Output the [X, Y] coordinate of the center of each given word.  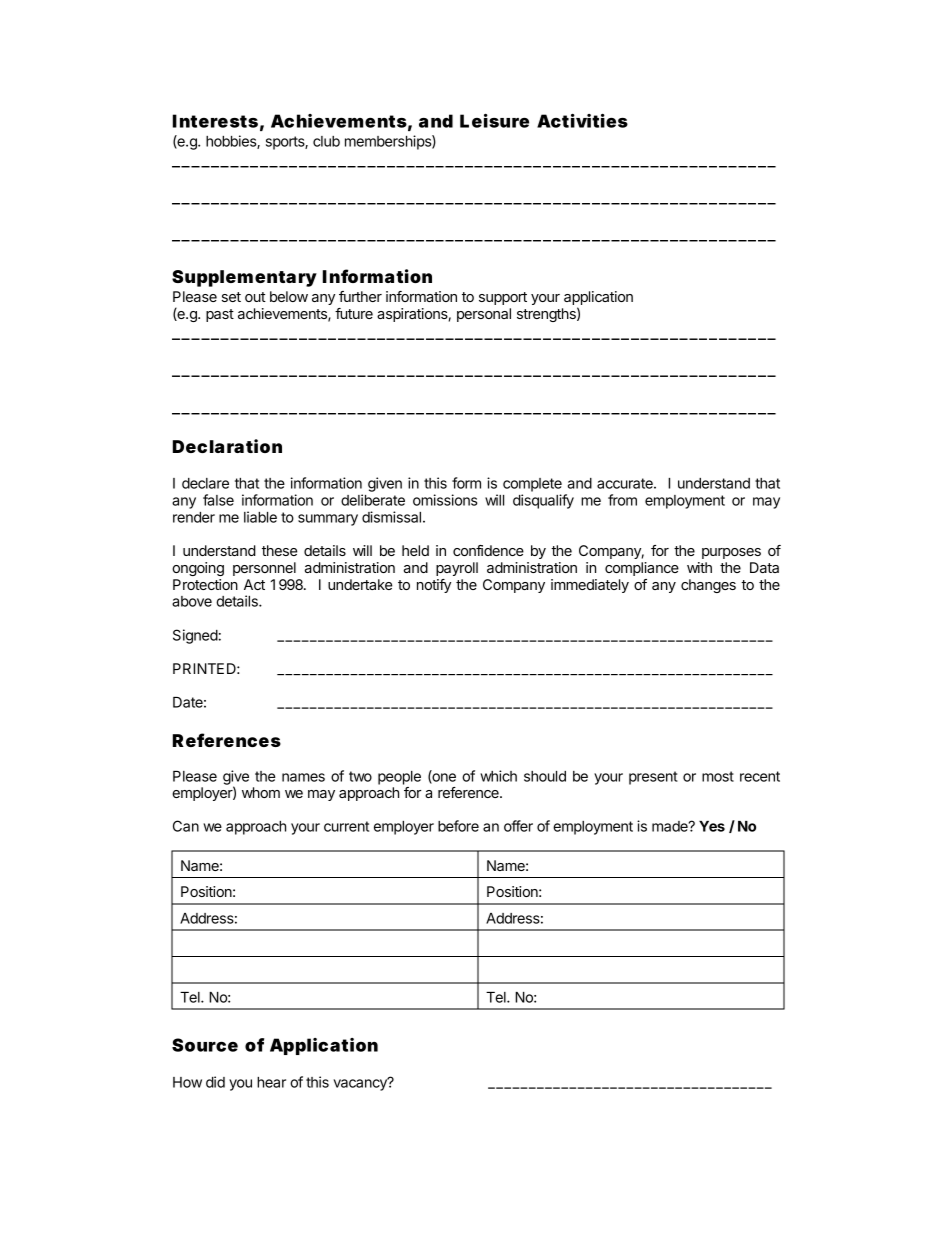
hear [271, 1082]
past [220, 315]
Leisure [494, 121]
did [215, 1082]
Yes [712, 826]
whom [261, 792]
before [458, 826]
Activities [582, 121]
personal [484, 315]
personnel [264, 569]
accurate [626, 483]
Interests [215, 121]
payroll [457, 569]
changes [708, 586]
